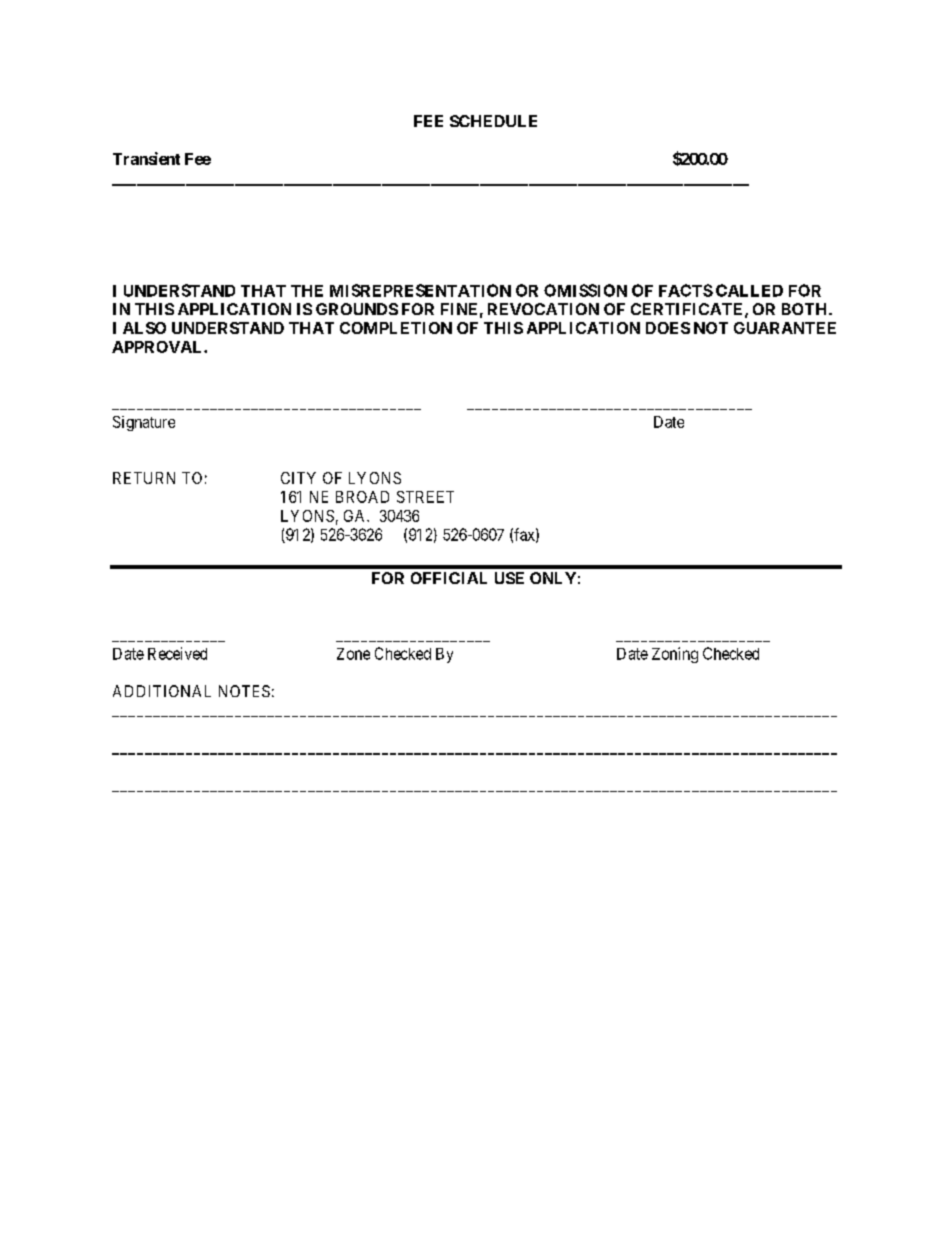 The height and width of the screenshot is (1233, 952). Describe the element at coordinates (420, 290) in the screenshot. I see `MISREPRESENTATION` at that location.
